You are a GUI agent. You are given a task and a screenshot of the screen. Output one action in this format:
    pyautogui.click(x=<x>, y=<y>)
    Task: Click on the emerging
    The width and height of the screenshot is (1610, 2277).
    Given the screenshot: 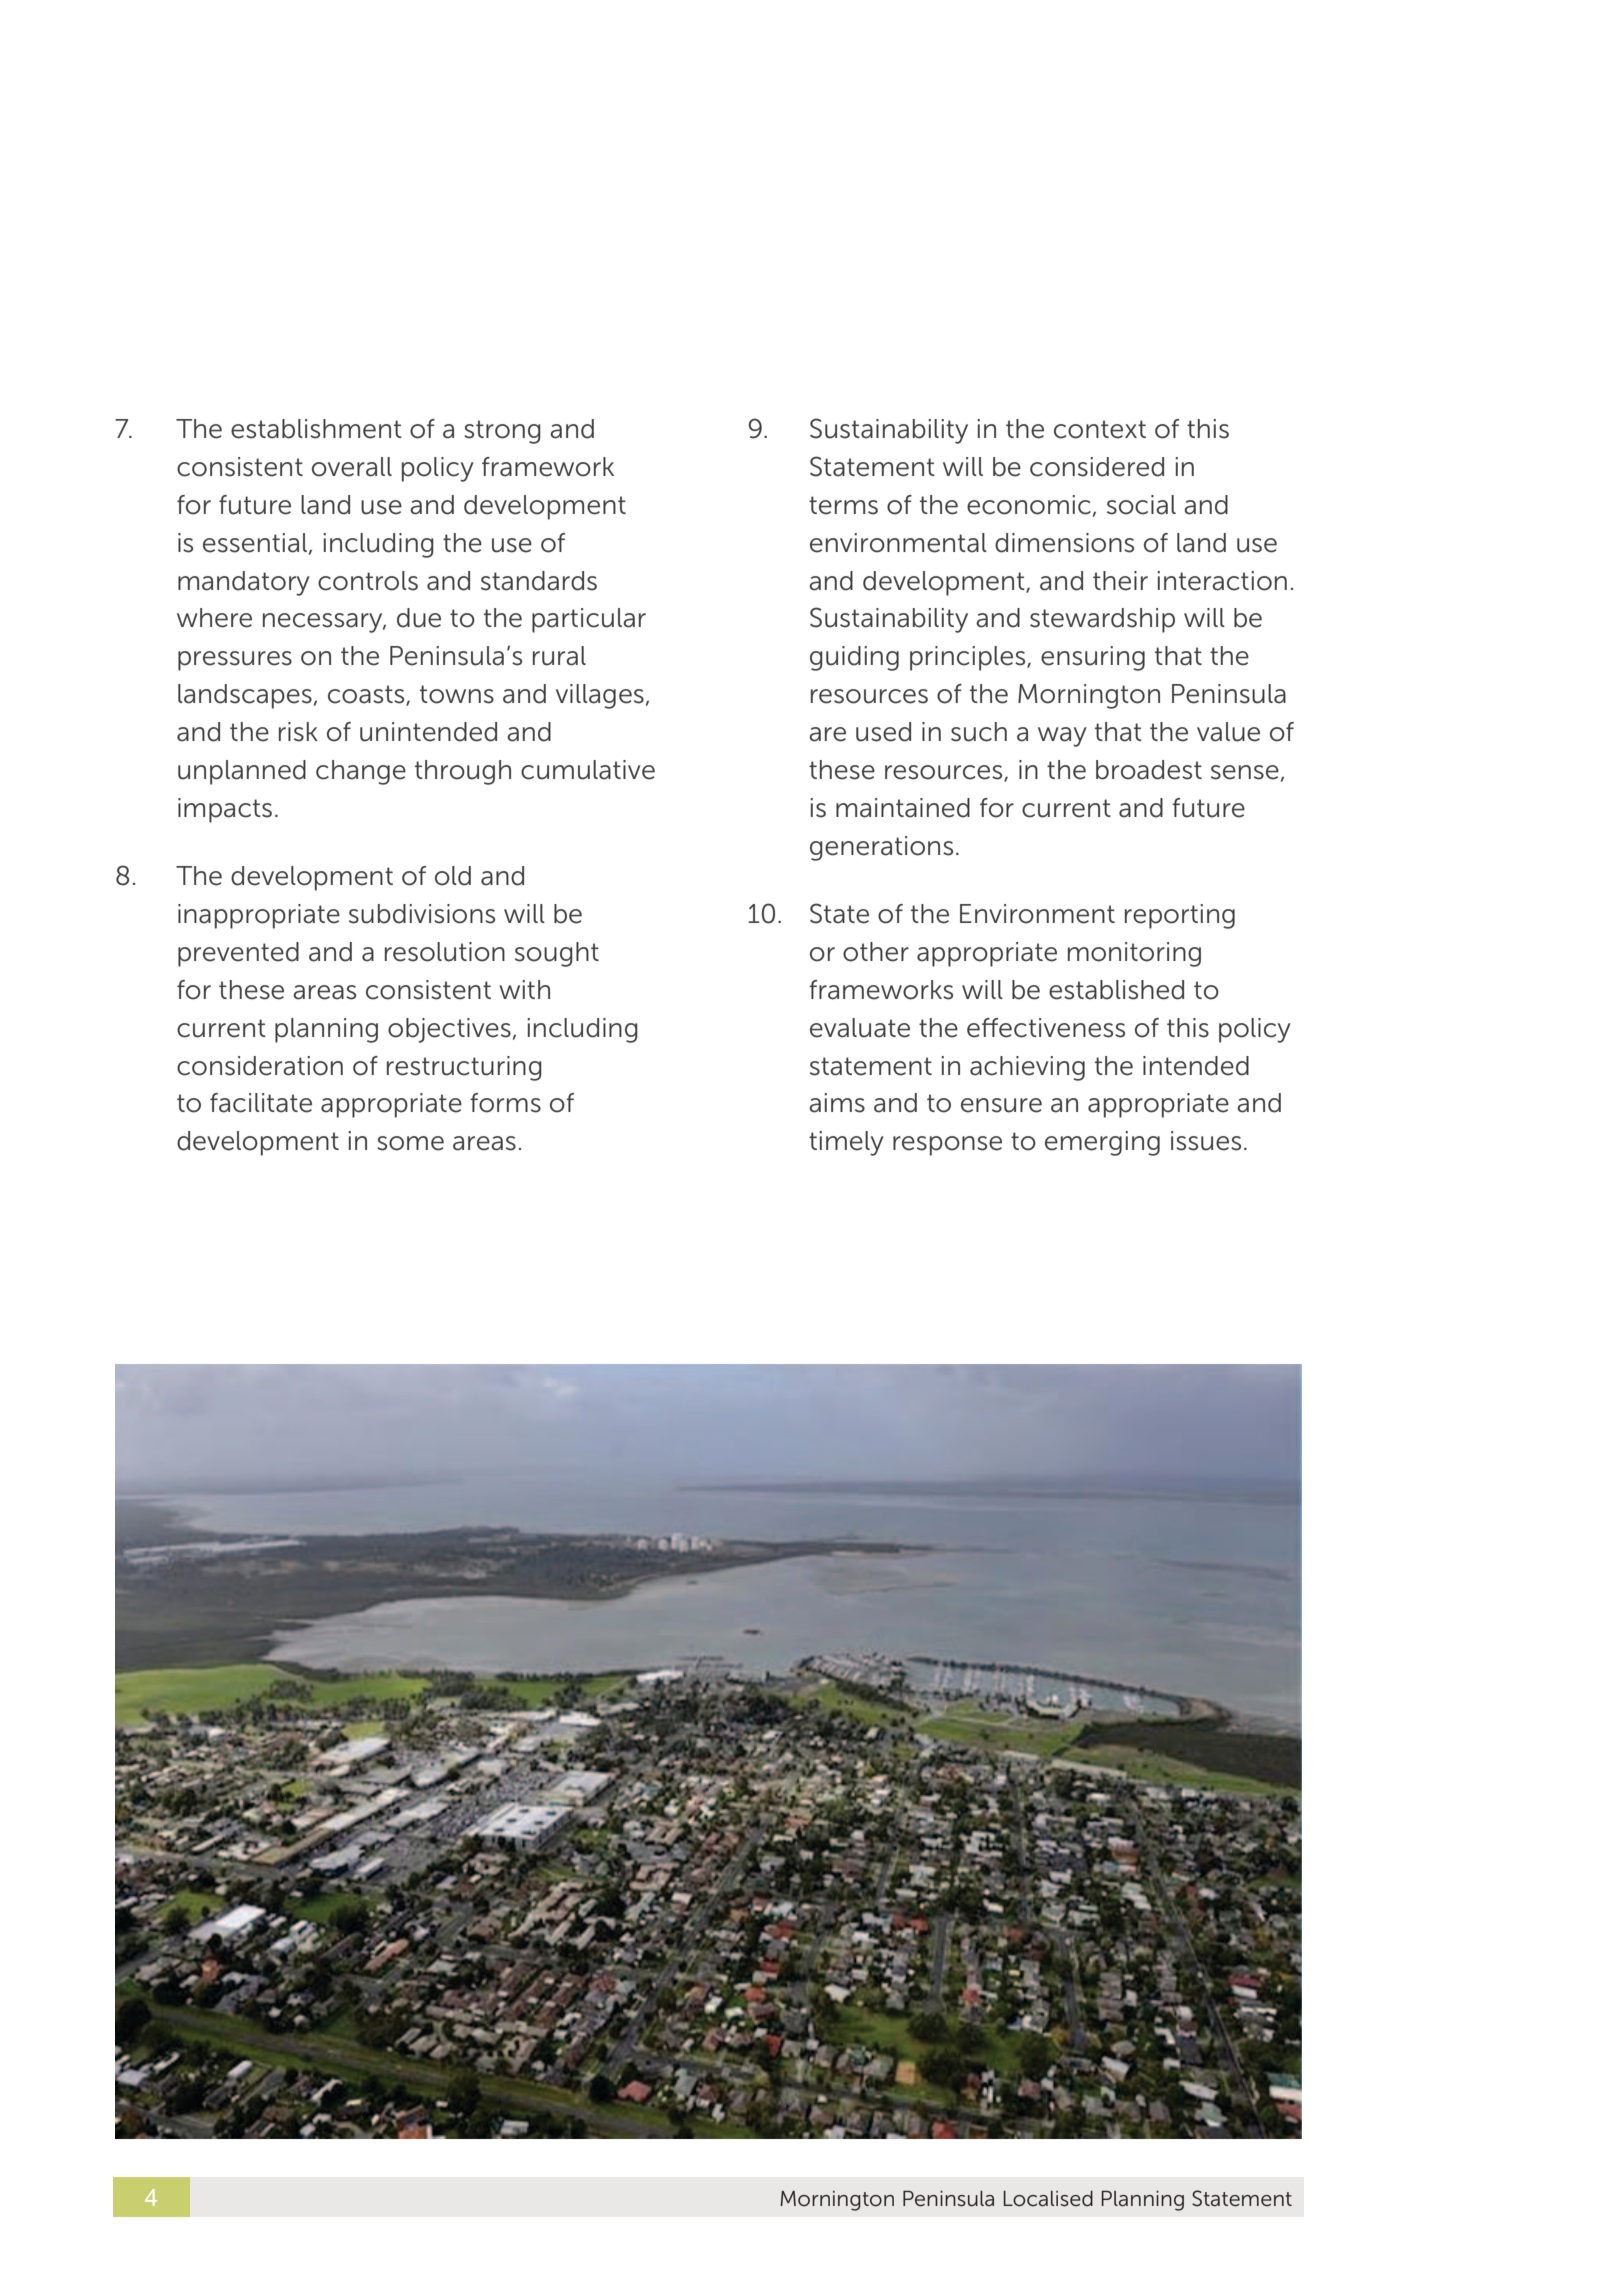 What is the action you would take?
    pyautogui.click(x=1102, y=1143)
